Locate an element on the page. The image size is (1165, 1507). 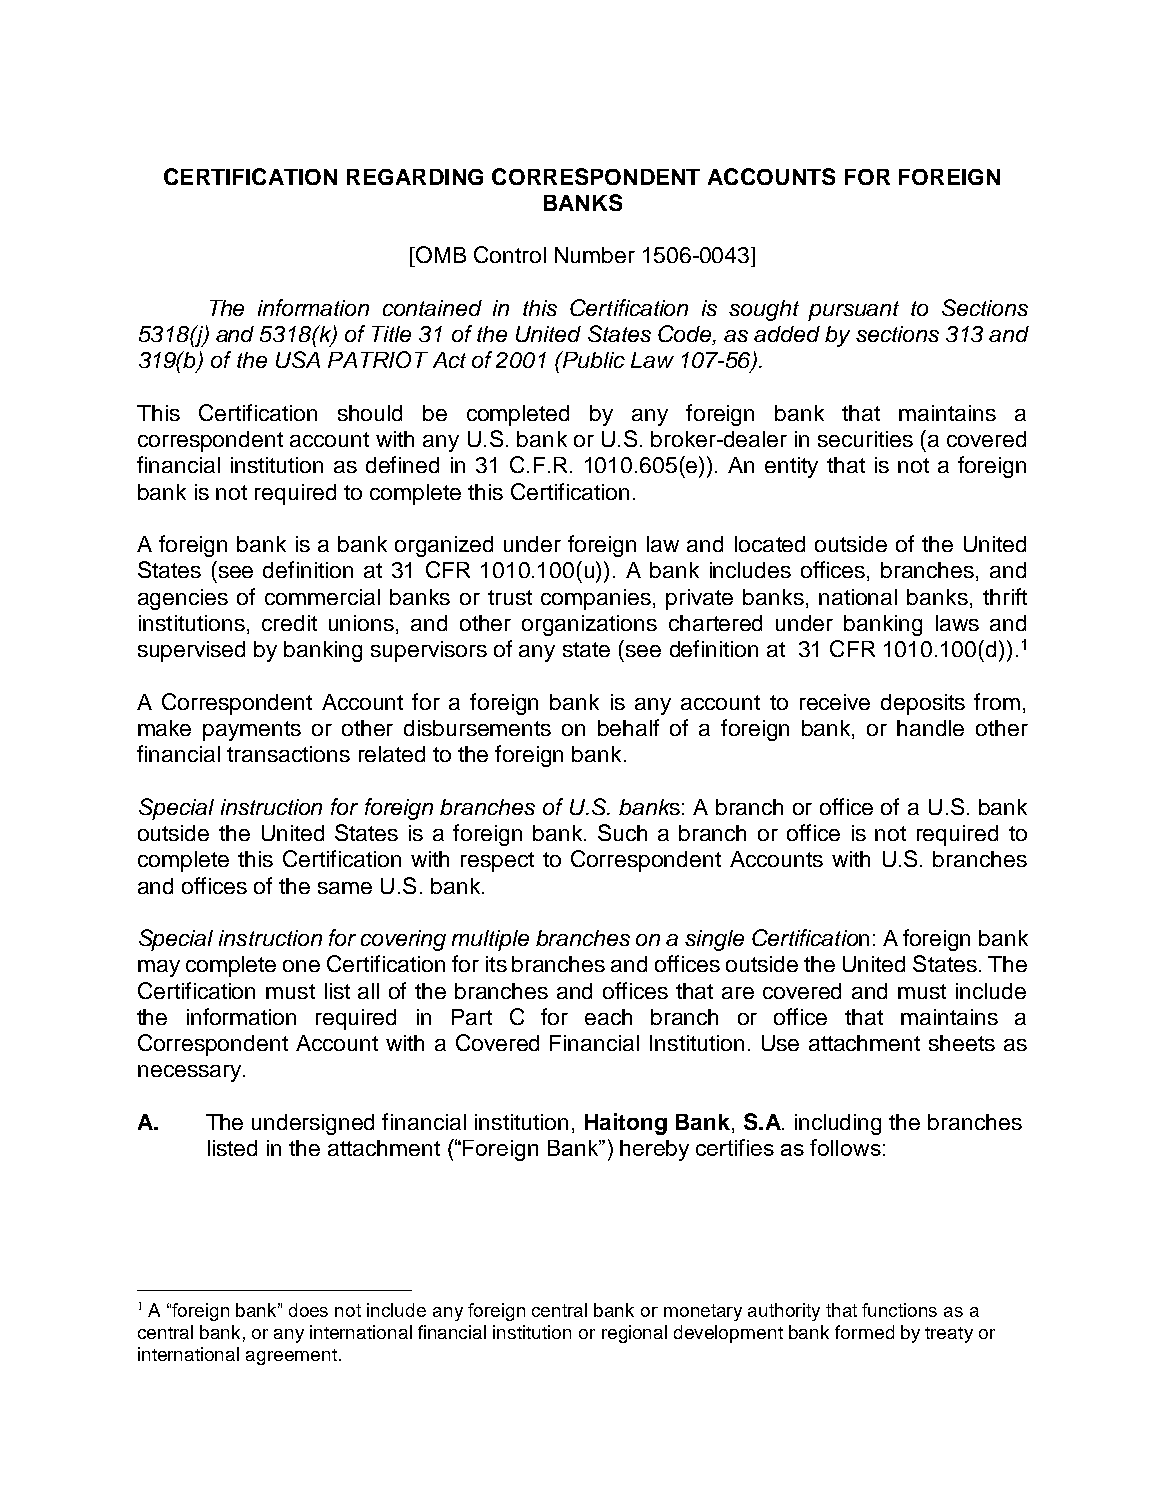
each is located at coordinates (608, 1017).
